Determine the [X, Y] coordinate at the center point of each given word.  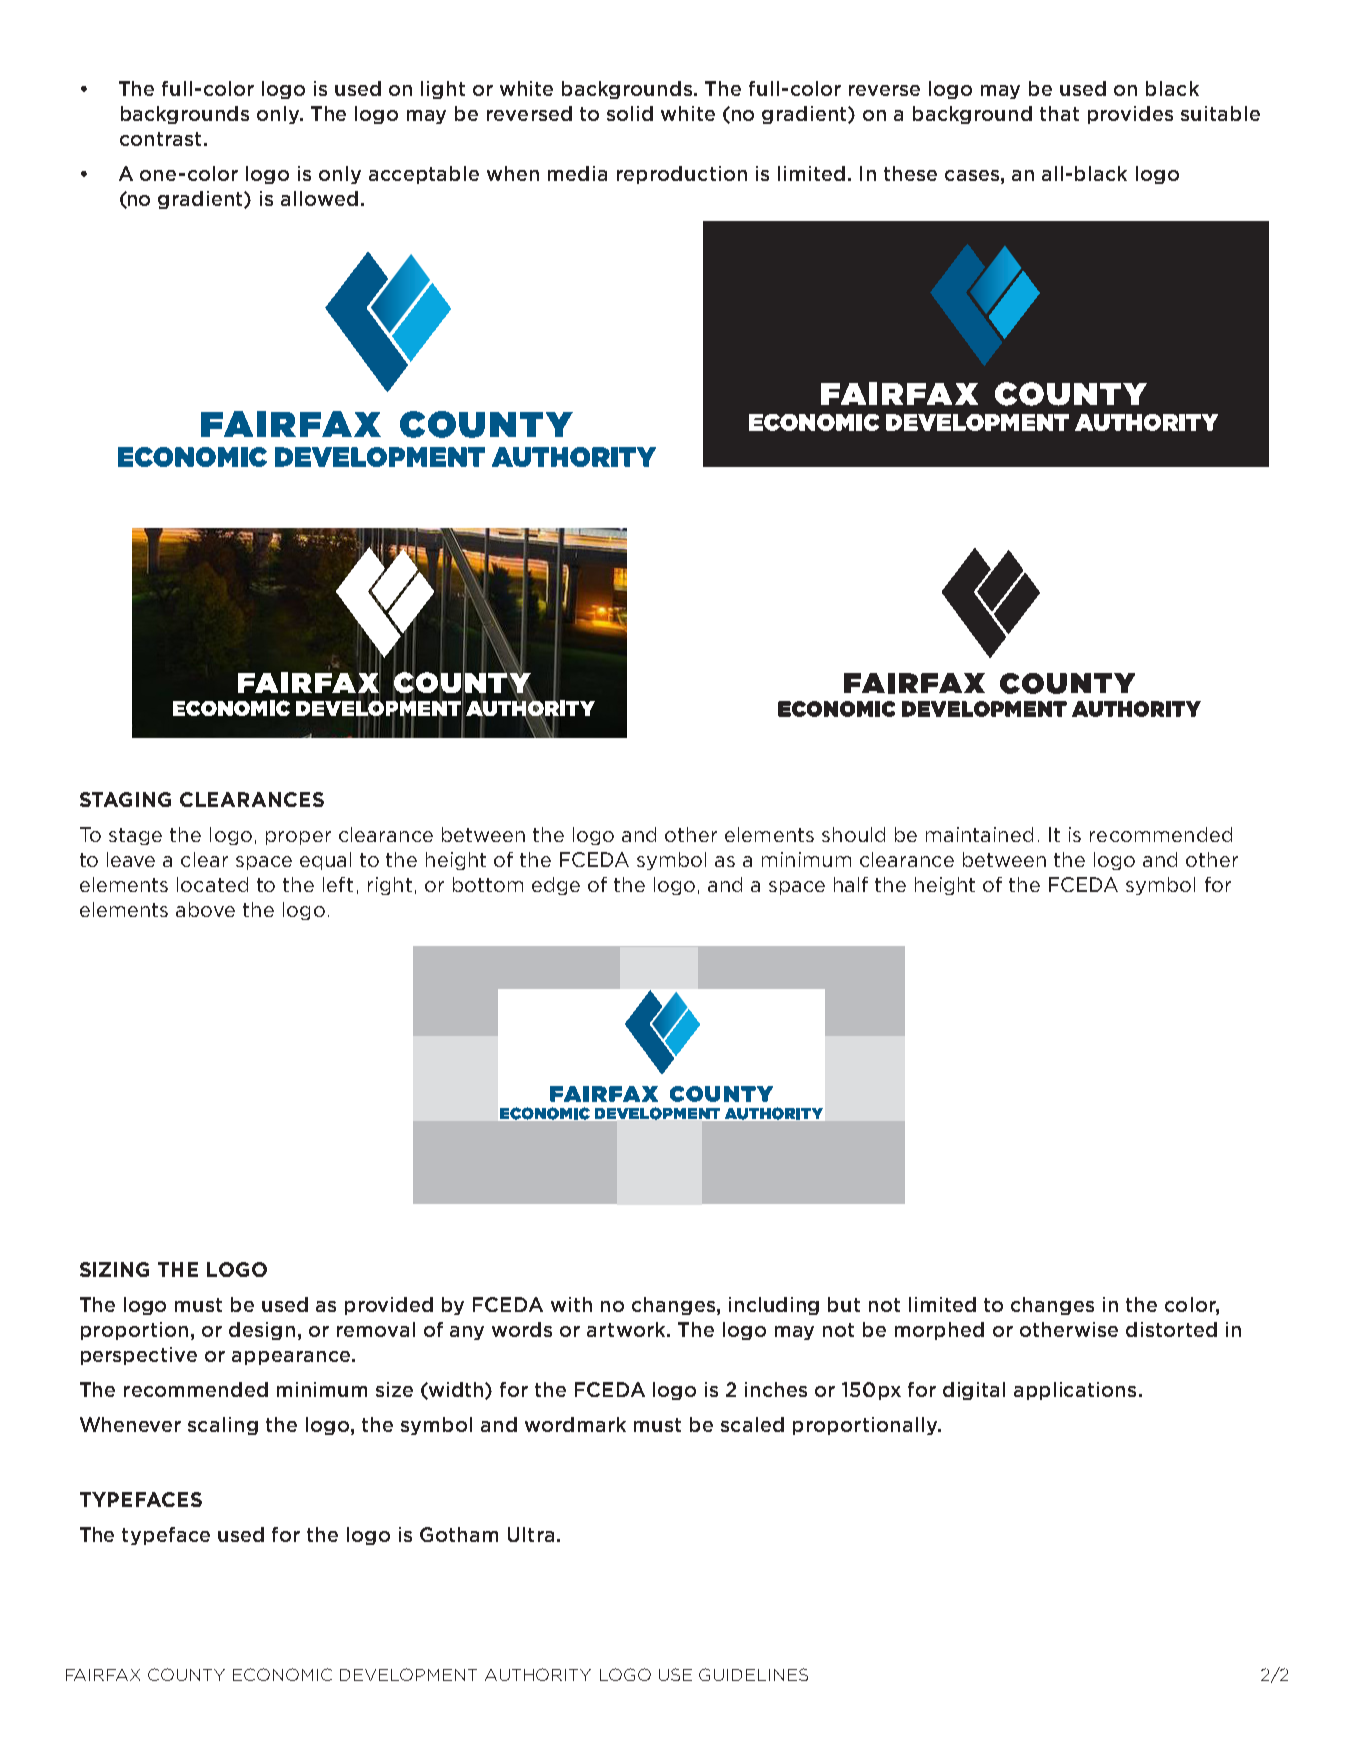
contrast [160, 139]
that [1059, 113]
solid [630, 113]
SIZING [114, 1269]
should [853, 834]
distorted [1171, 1329]
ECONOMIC [282, 1674]
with [571, 1304]
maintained [979, 834]
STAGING [125, 799]
